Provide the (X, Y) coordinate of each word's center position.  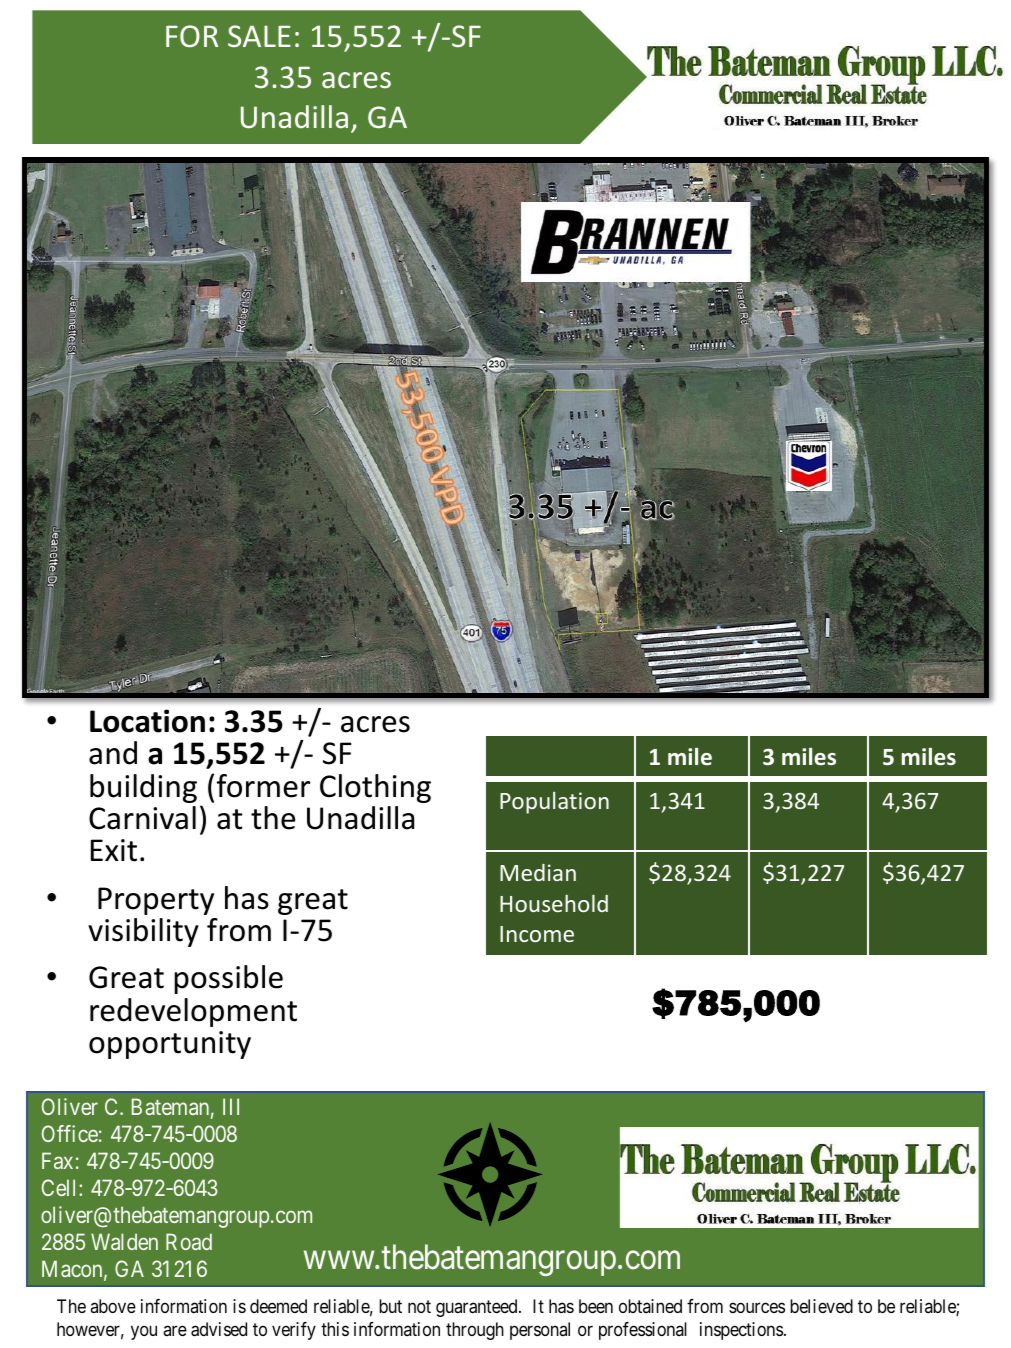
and (113, 753)
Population (554, 803)
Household (554, 903)
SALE (259, 36)
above (113, 1306)
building (143, 788)
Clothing (375, 788)
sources (757, 1307)
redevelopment (193, 1012)
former (263, 786)
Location (147, 721)
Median (538, 872)
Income (537, 934)
